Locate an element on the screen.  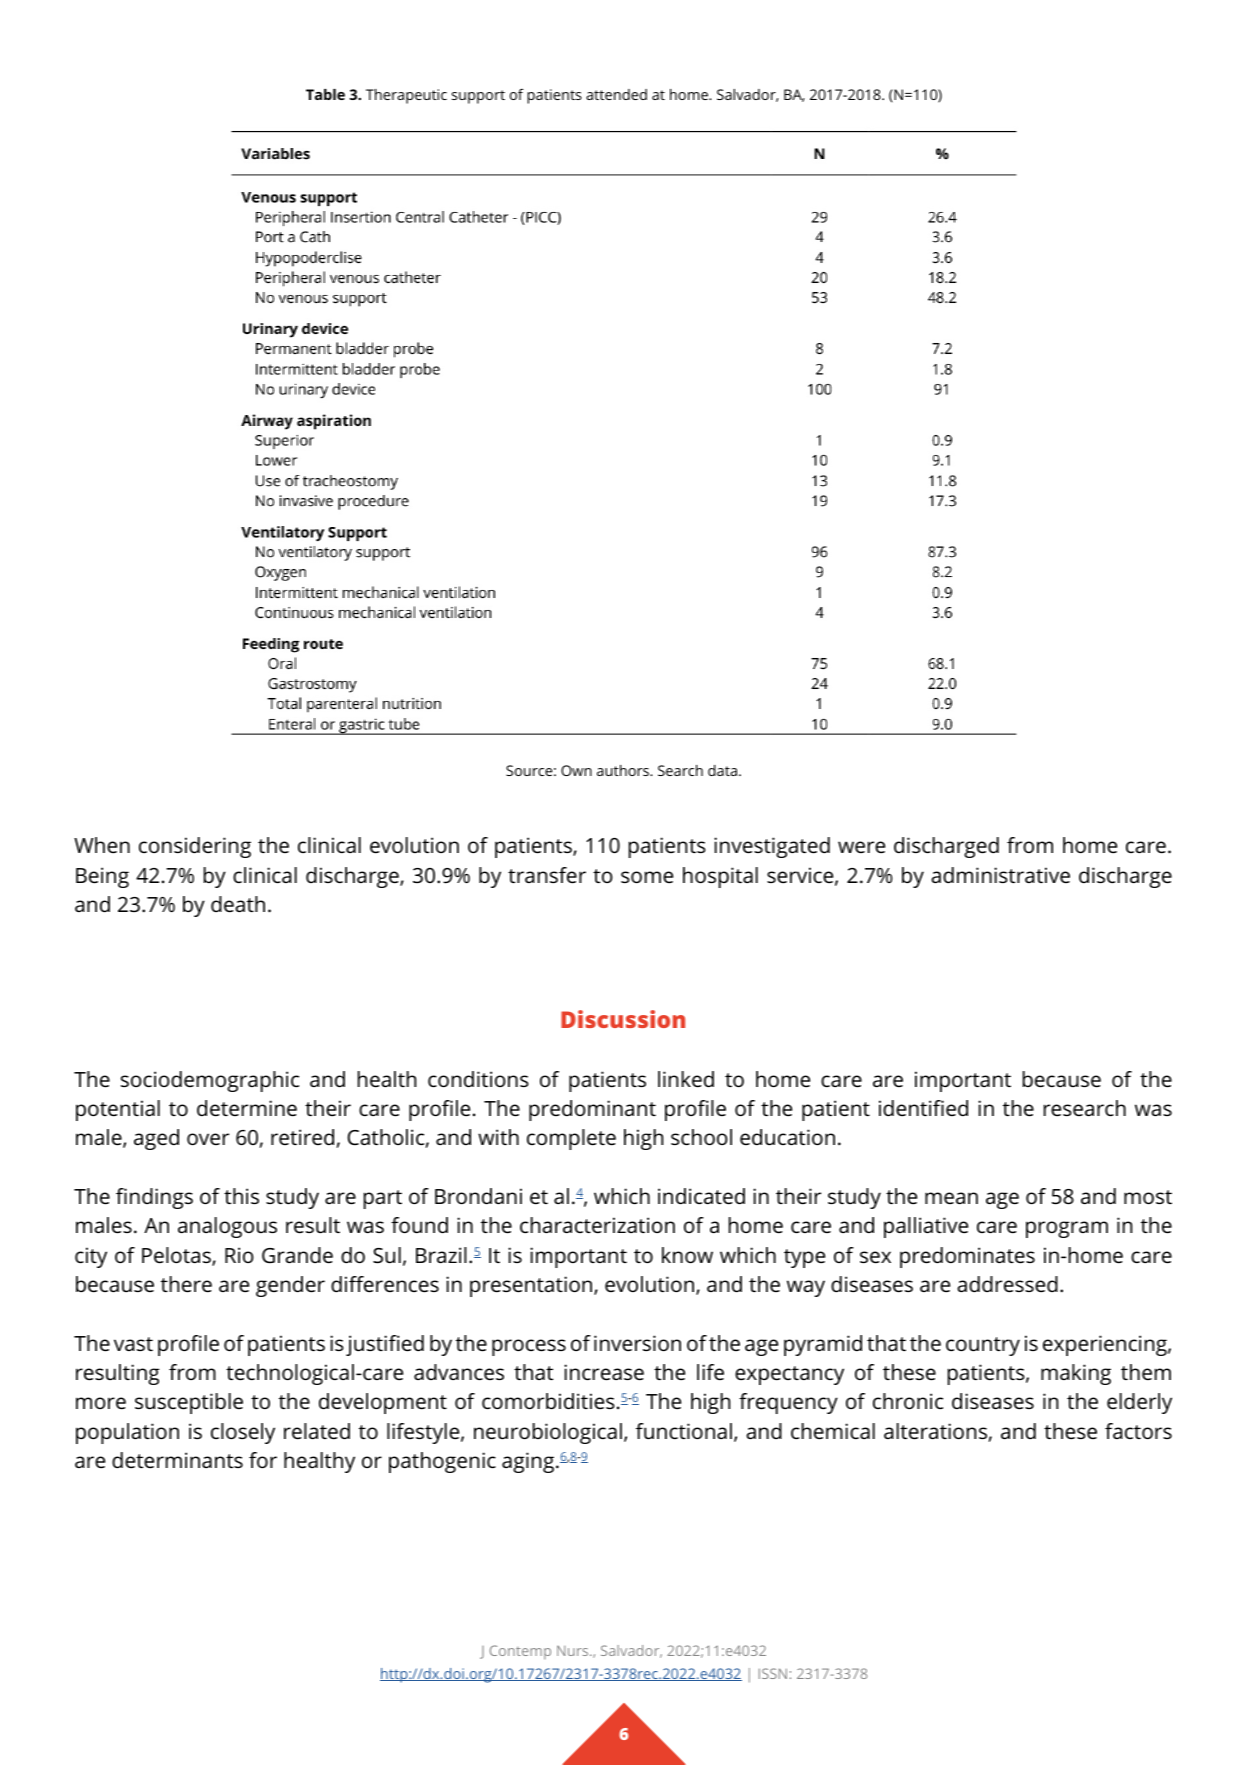
authors is located at coordinates (624, 770).
